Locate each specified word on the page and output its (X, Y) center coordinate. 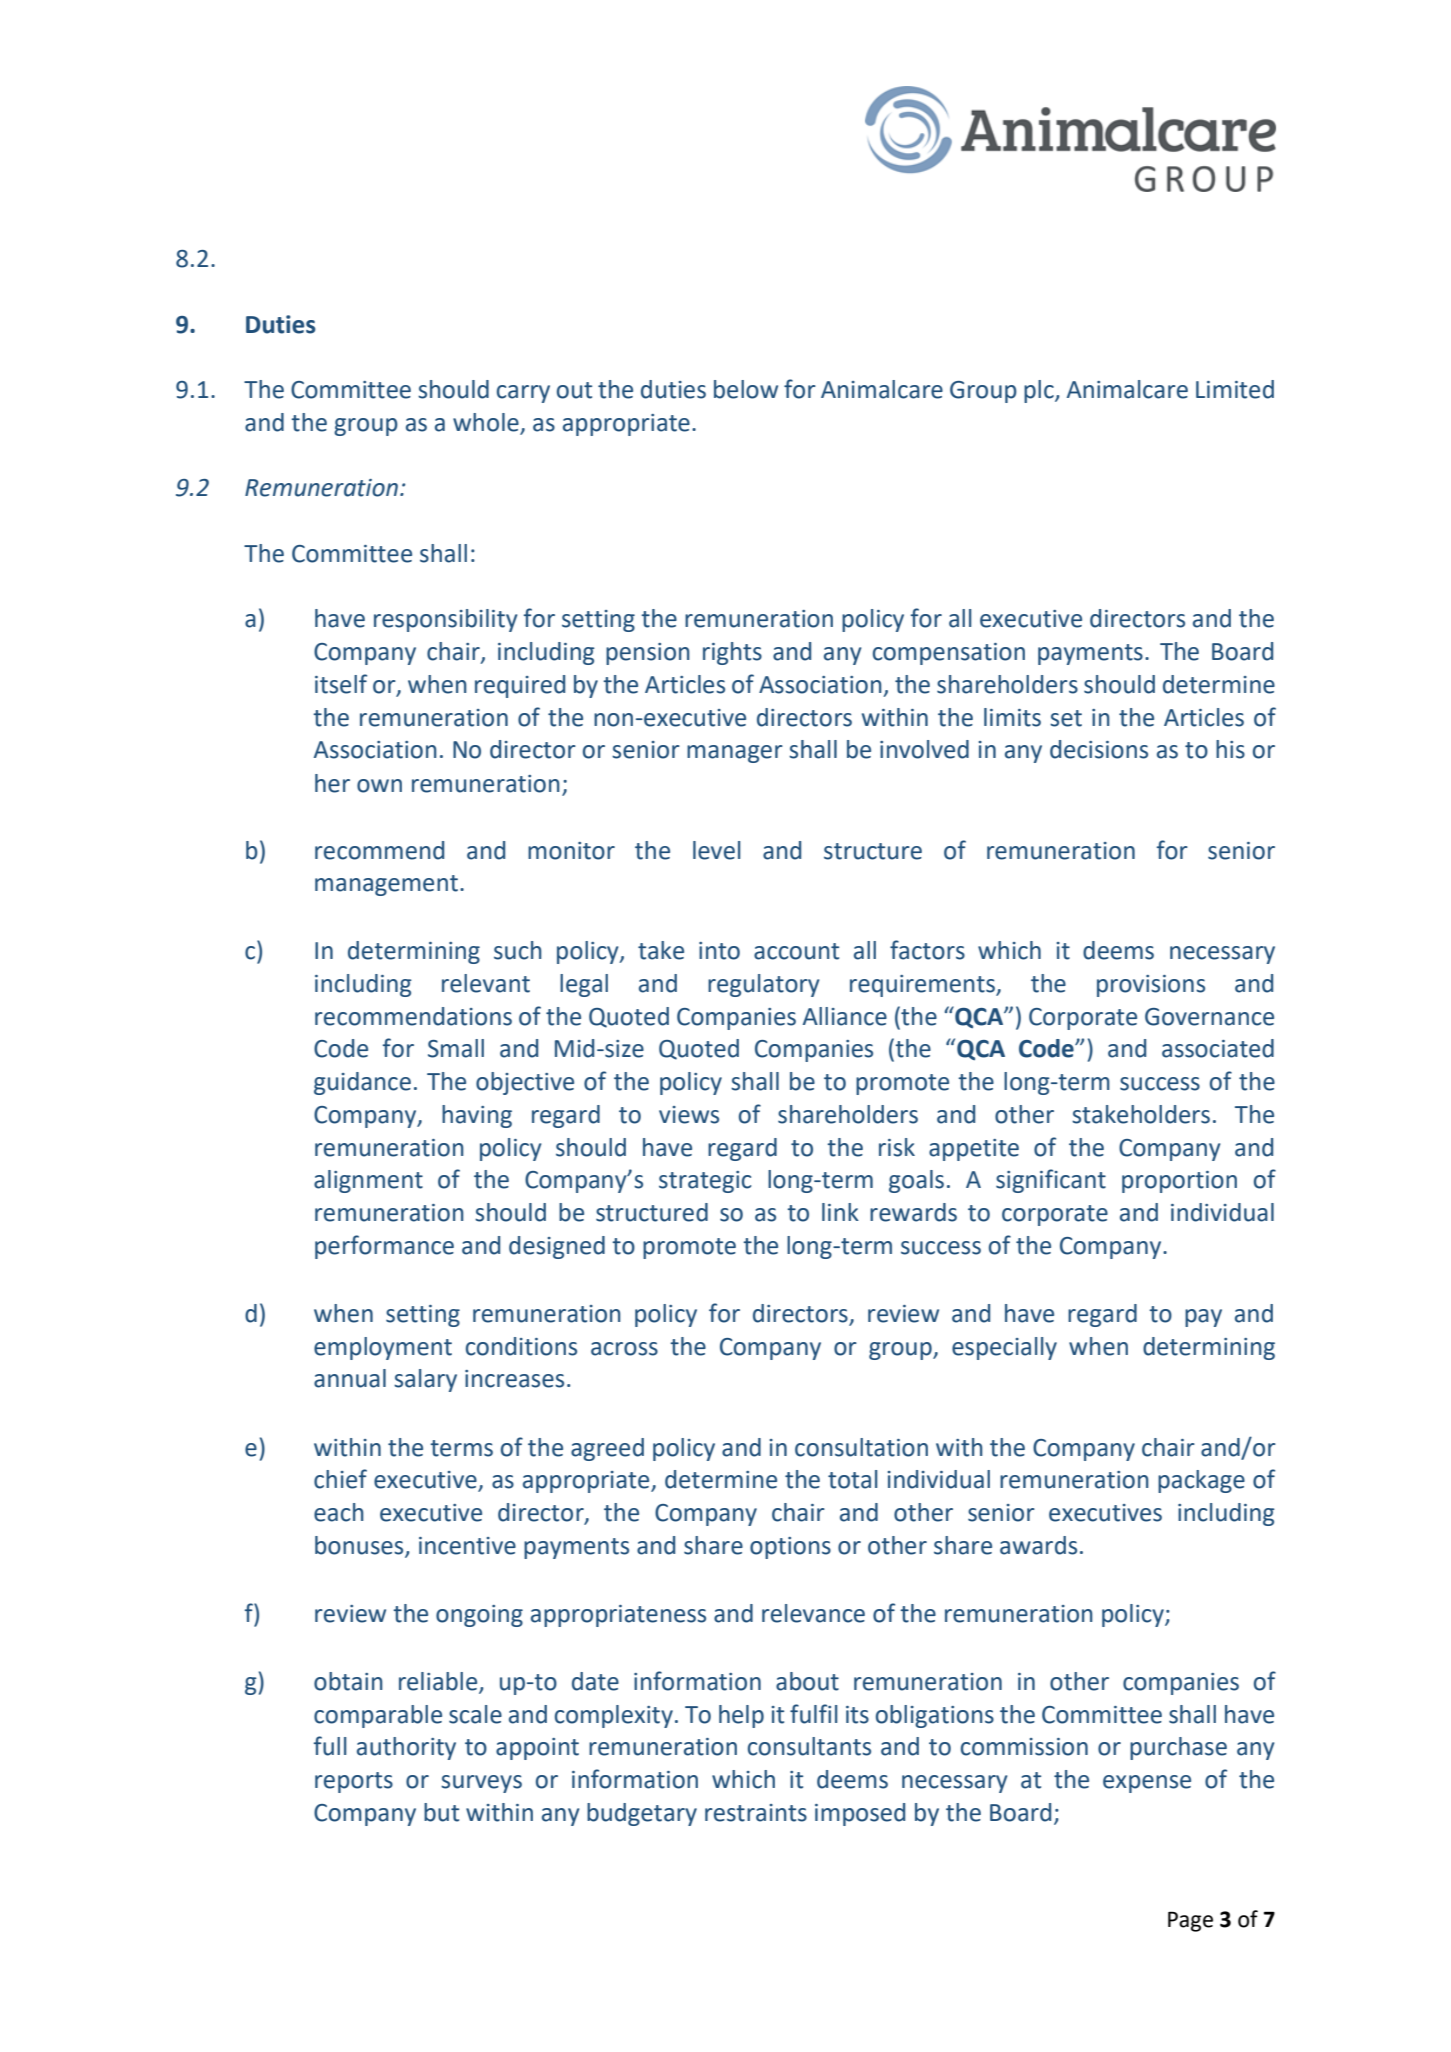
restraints (756, 1813)
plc (1040, 391)
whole (487, 423)
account (796, 951)
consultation (861, 1447)
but (441, 1812)
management (386, 885)
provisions (1151, 986)
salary (425, 1380)
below (746, 389)
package (1201, 1481)
